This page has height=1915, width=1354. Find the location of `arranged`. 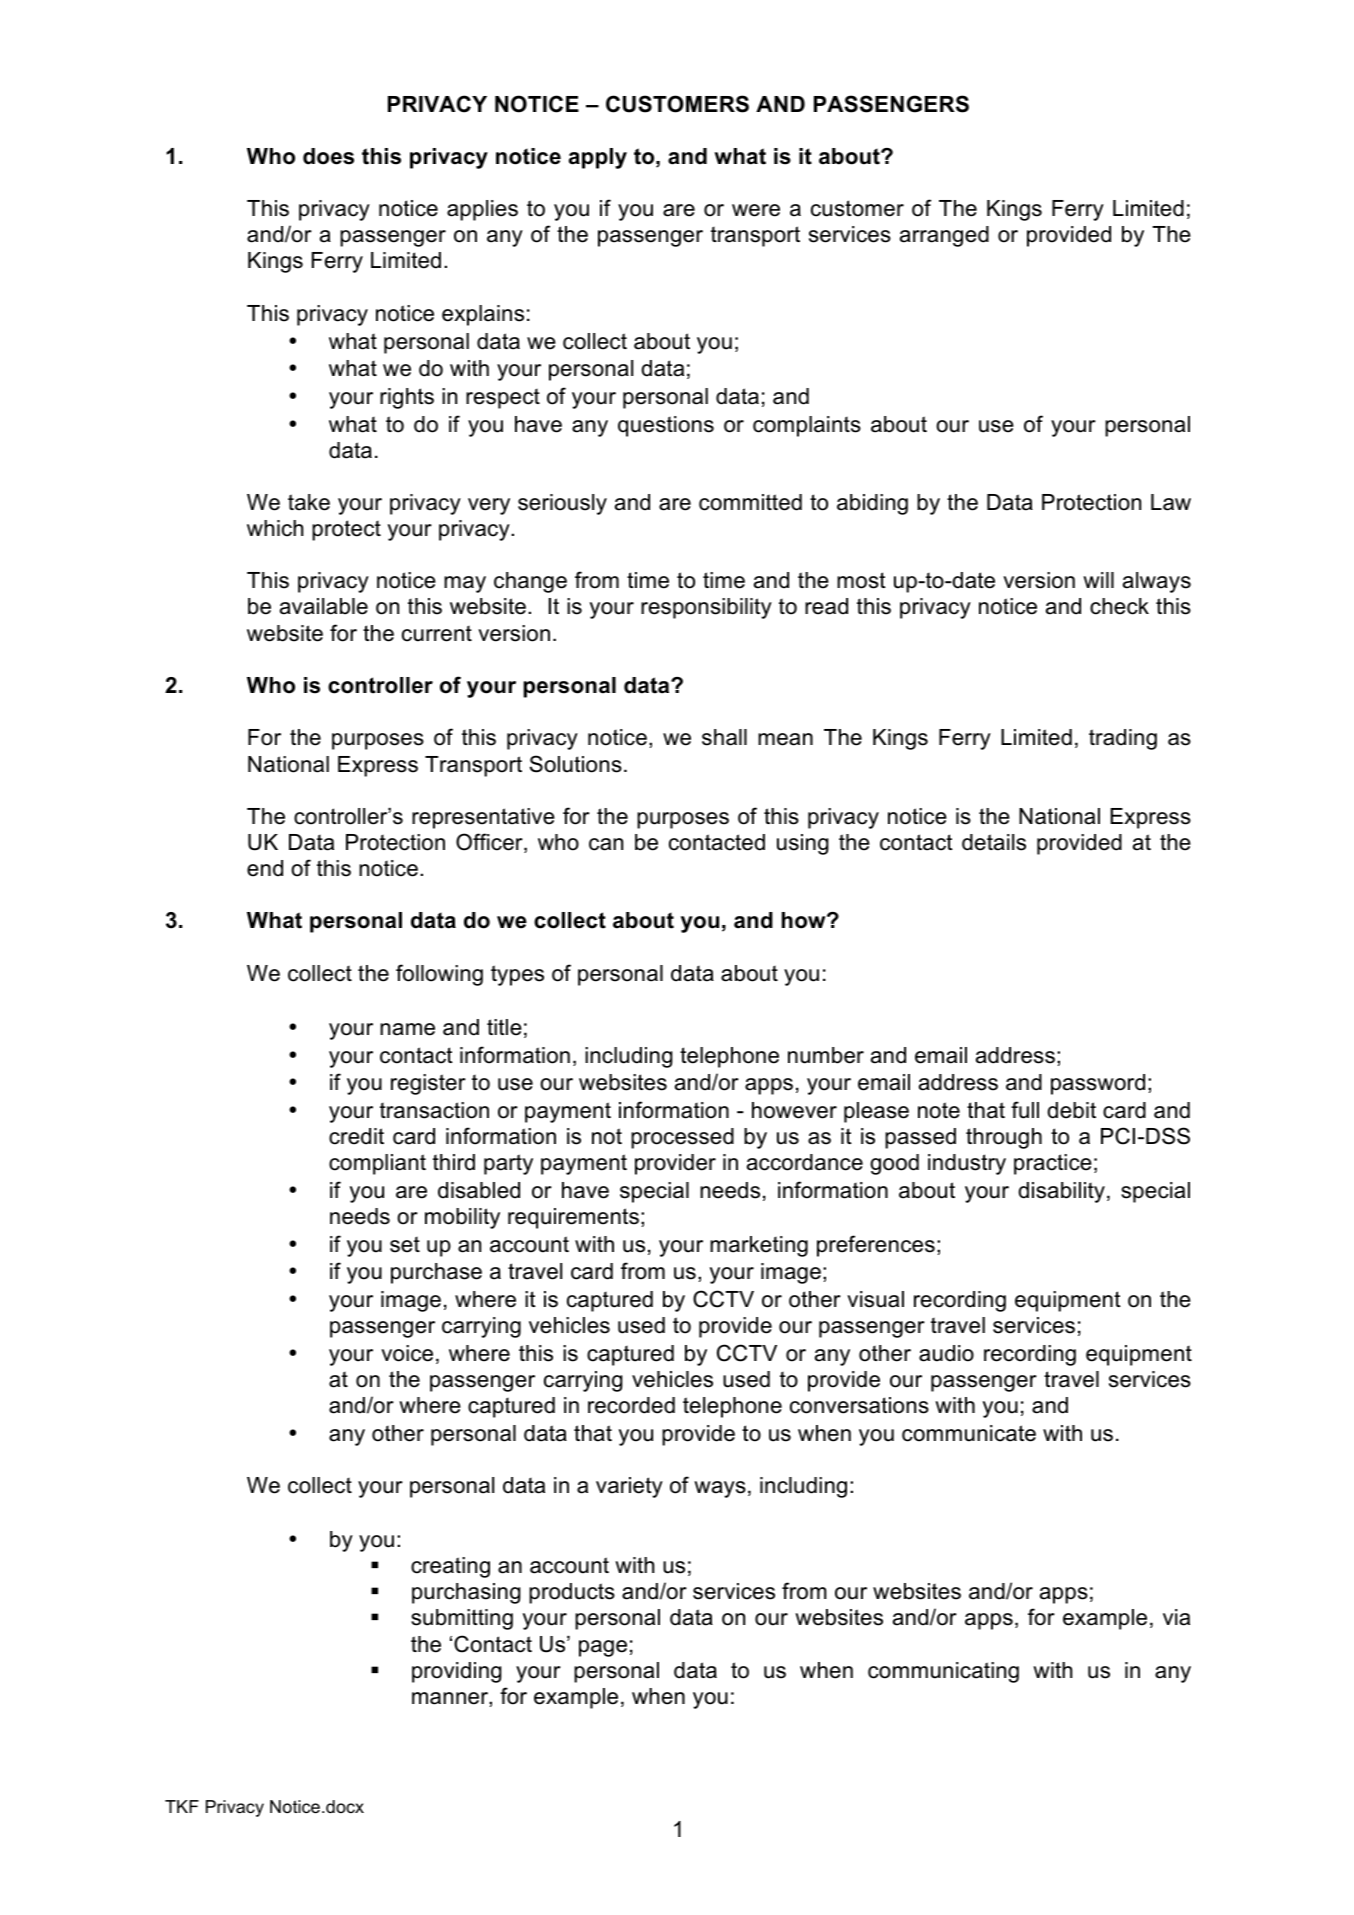

arranged is located at coordinates (944, 236).
